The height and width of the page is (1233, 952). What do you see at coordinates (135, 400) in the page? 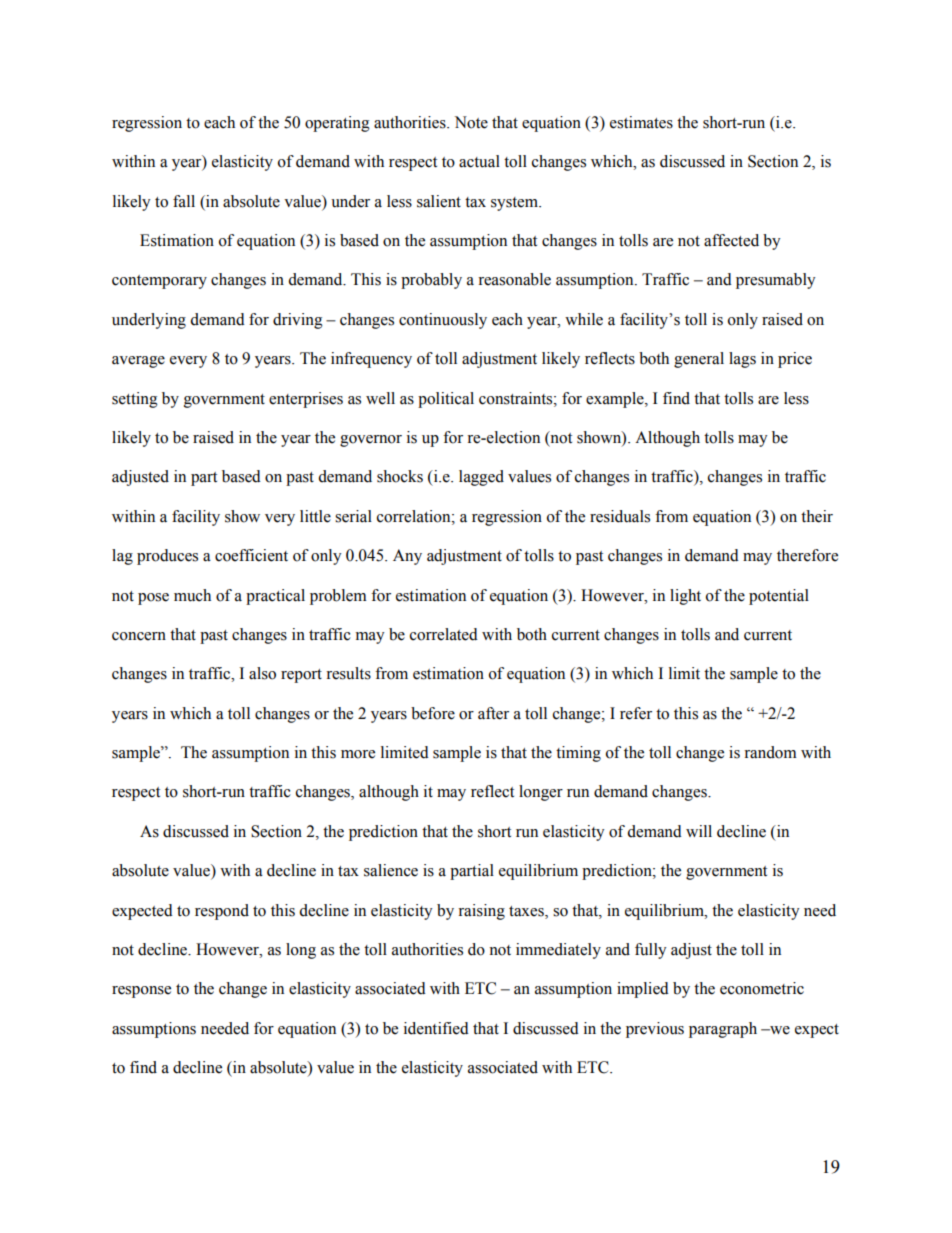
I see `setting` at bounding box center [135, 400].
